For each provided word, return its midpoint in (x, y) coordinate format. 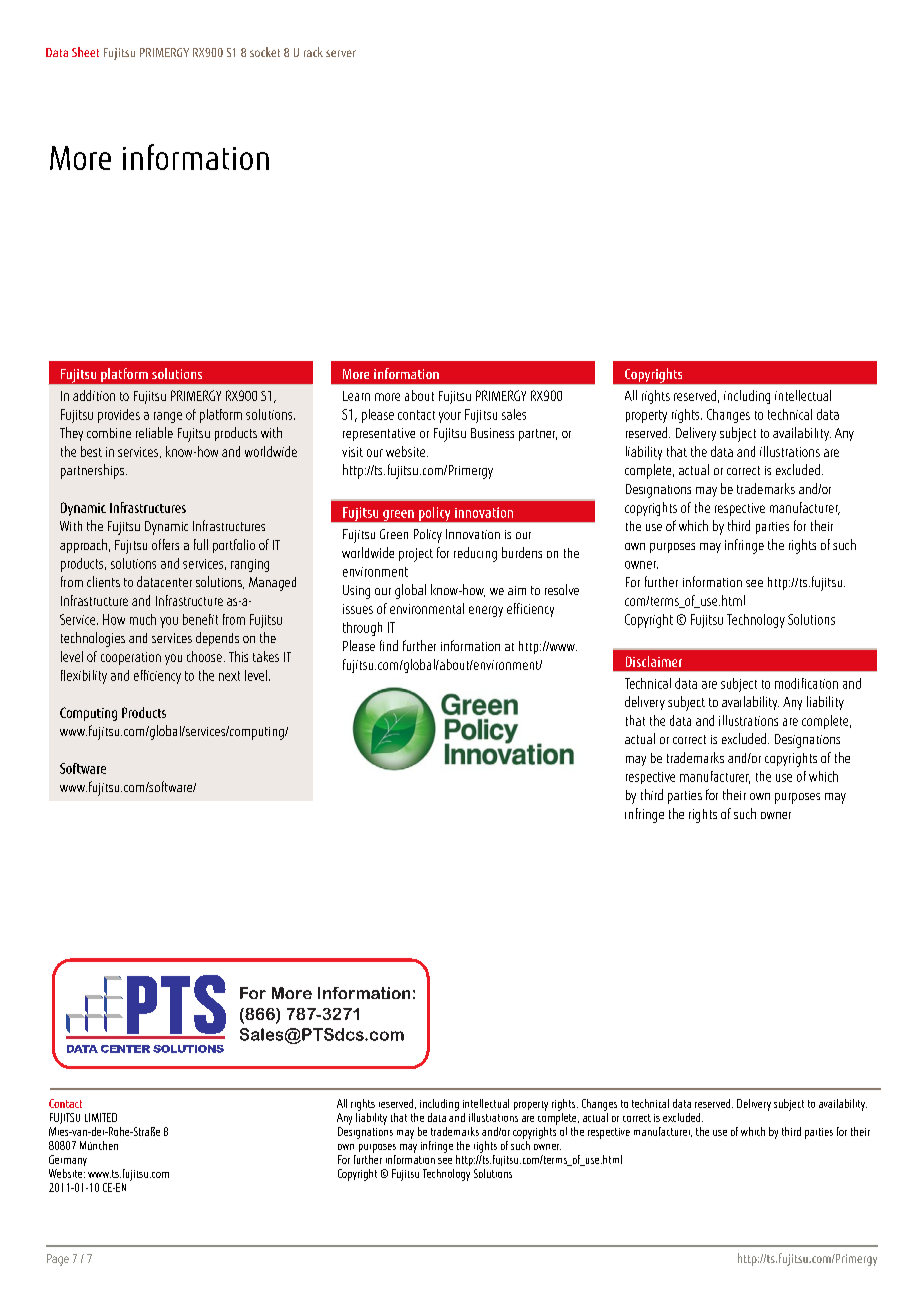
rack (313, 52)
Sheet (85, 52)
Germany (68, 1160)
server (341, 53)
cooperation (131, 658)
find (389, 645)
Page (58, 1260)
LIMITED (101, 1117)
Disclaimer (654, 661)
